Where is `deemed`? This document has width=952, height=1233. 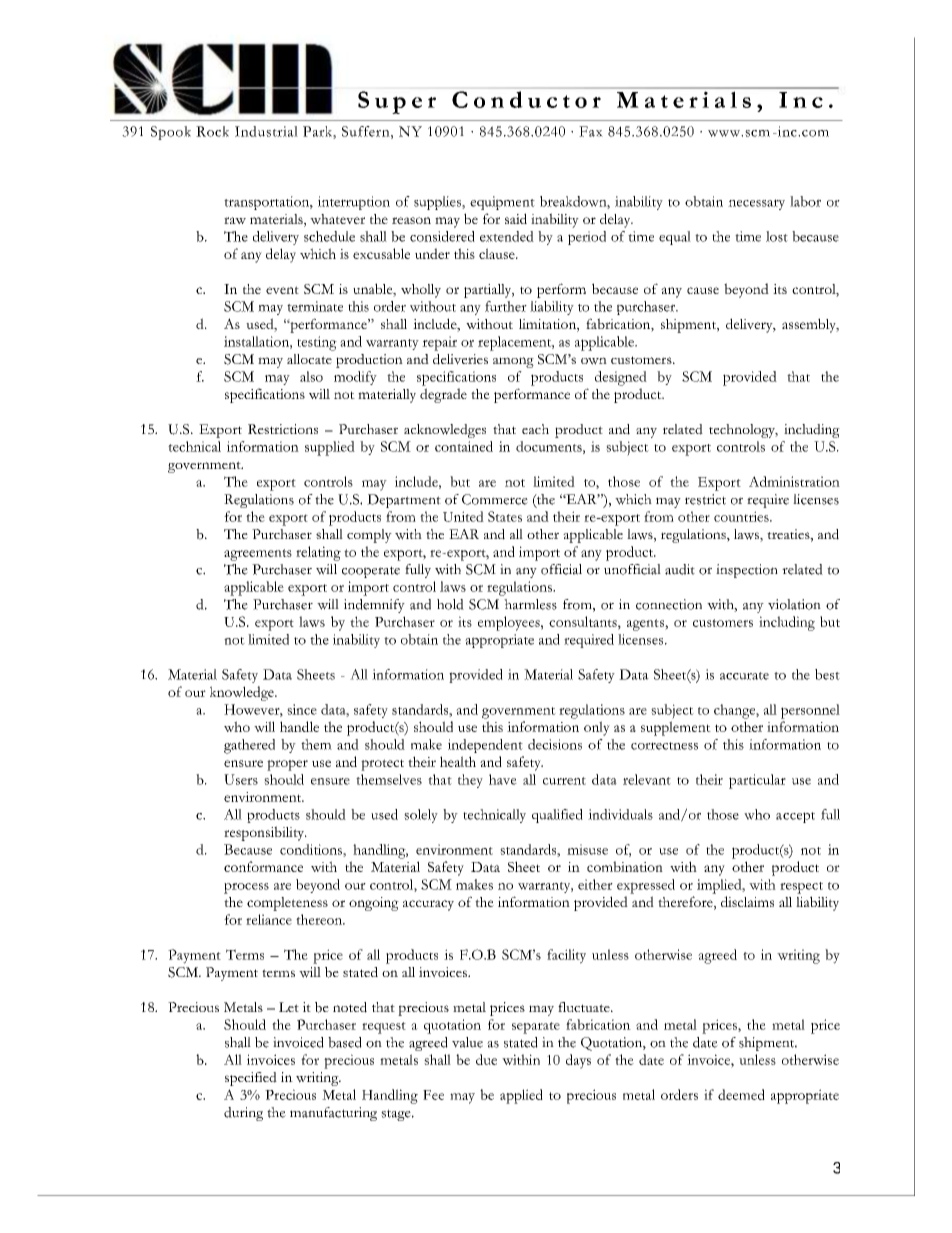
deemed is located at coordinates (741, 1094).
